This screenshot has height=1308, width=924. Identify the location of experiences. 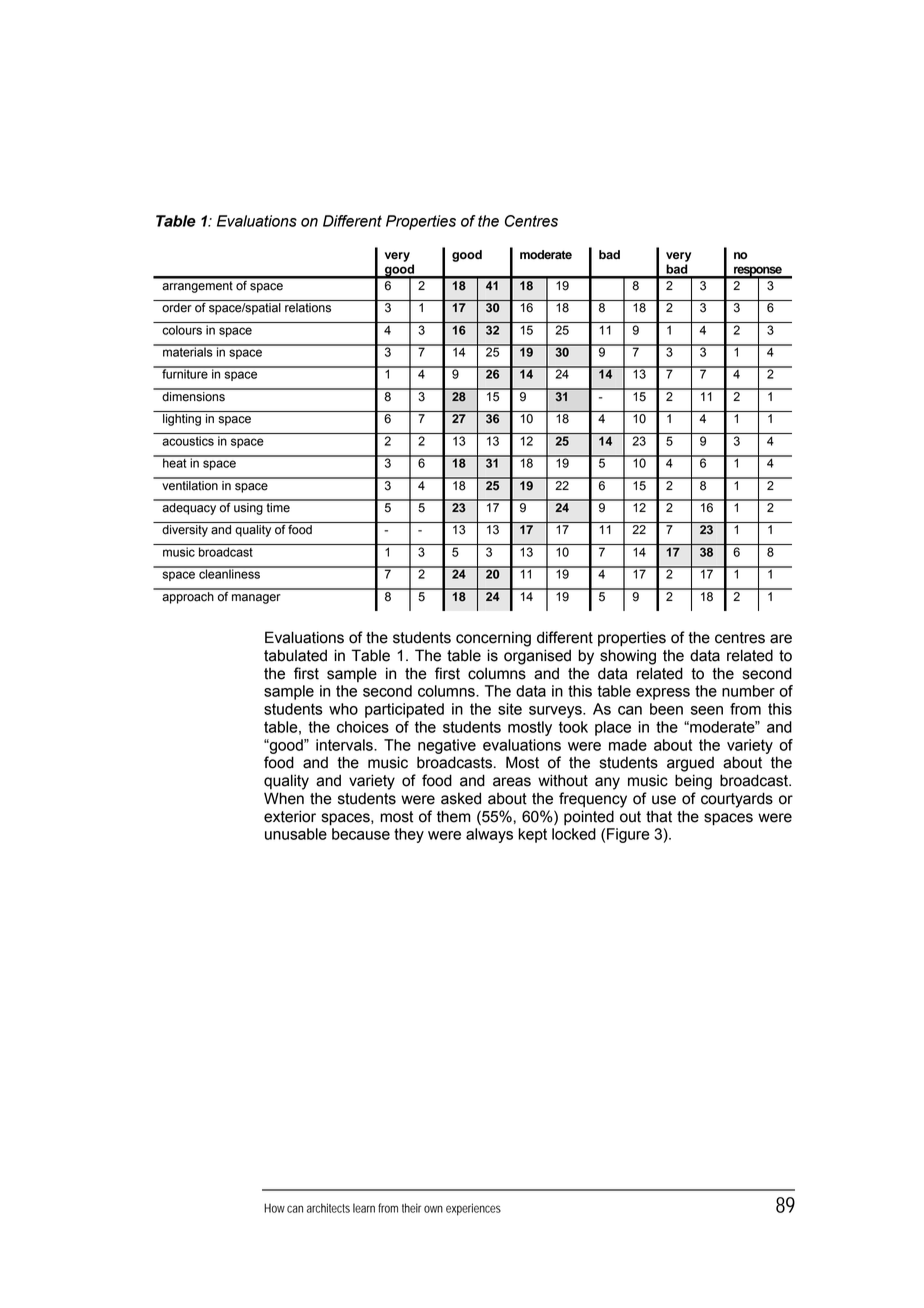
(473, 1209).
